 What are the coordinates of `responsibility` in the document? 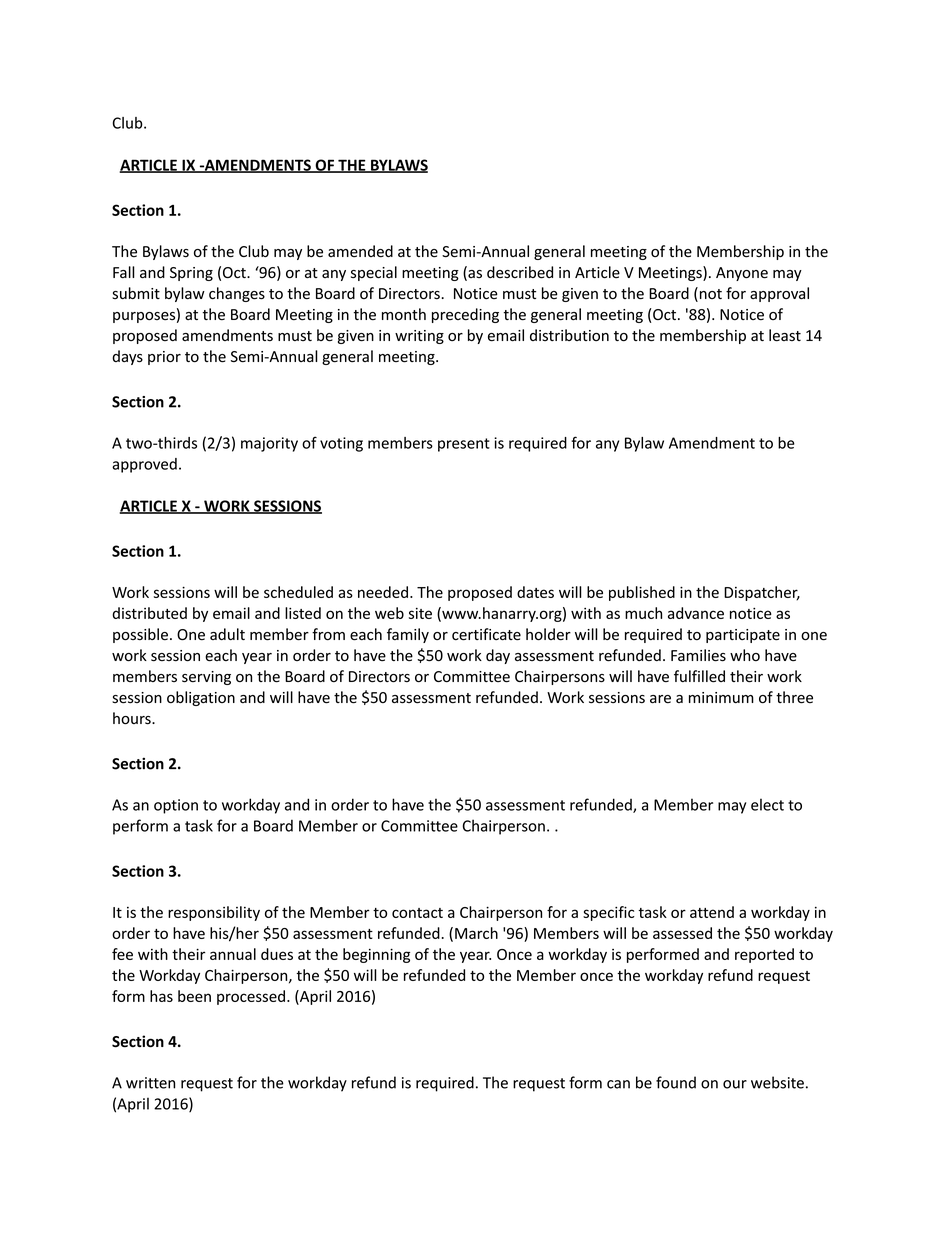 It's located at (214, 913).
